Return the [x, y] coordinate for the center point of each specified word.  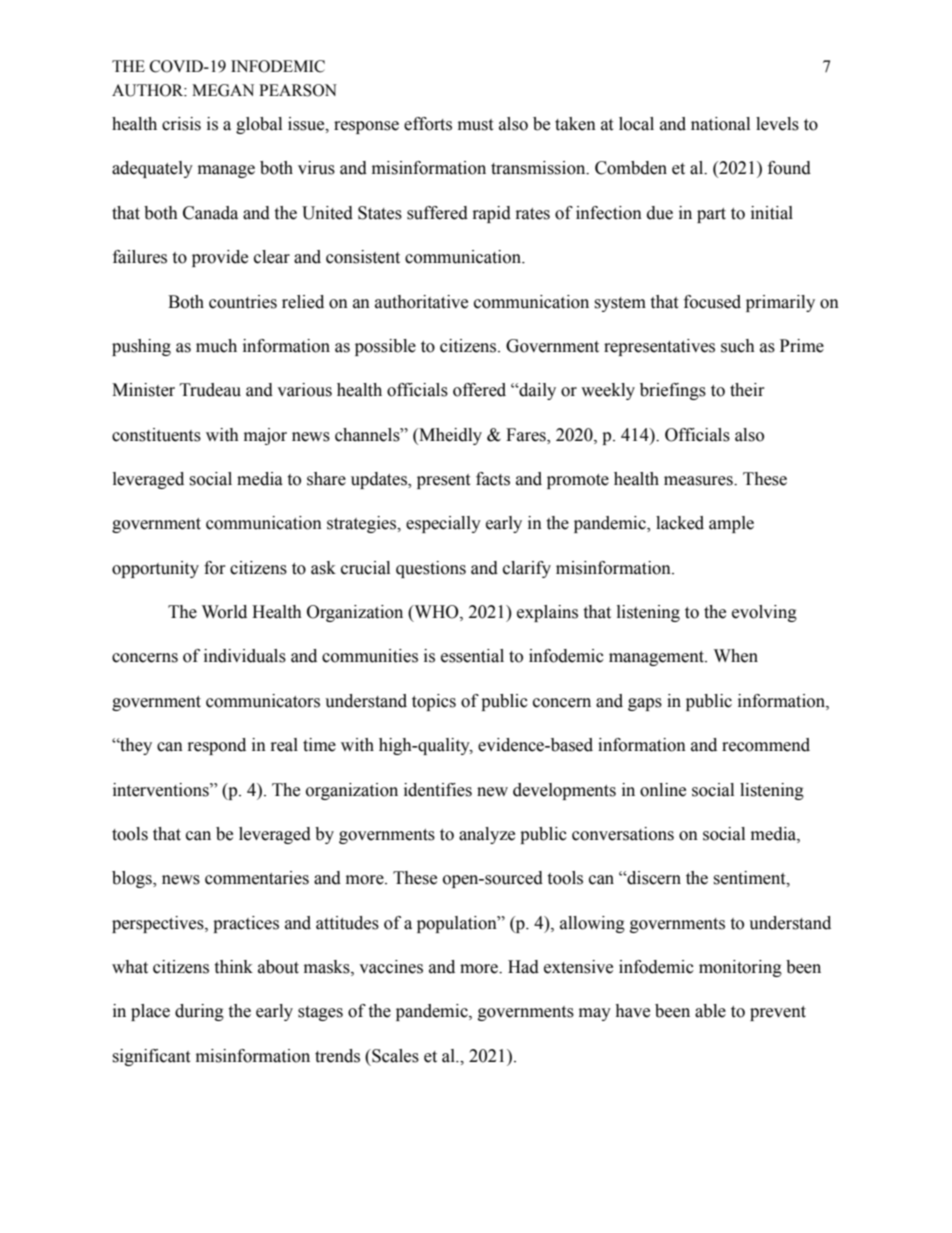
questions [431, 569]
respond [217, 746]
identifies [438, 790]
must [475, 125]
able [710, 1011]
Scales [394, 1056]
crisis [181, 124]
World [224, 612]
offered [479, 390]
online [663, 790]
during [199, 1012]
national [720, 124]
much [216, 346]
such [738, 346]
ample [731, 524]
